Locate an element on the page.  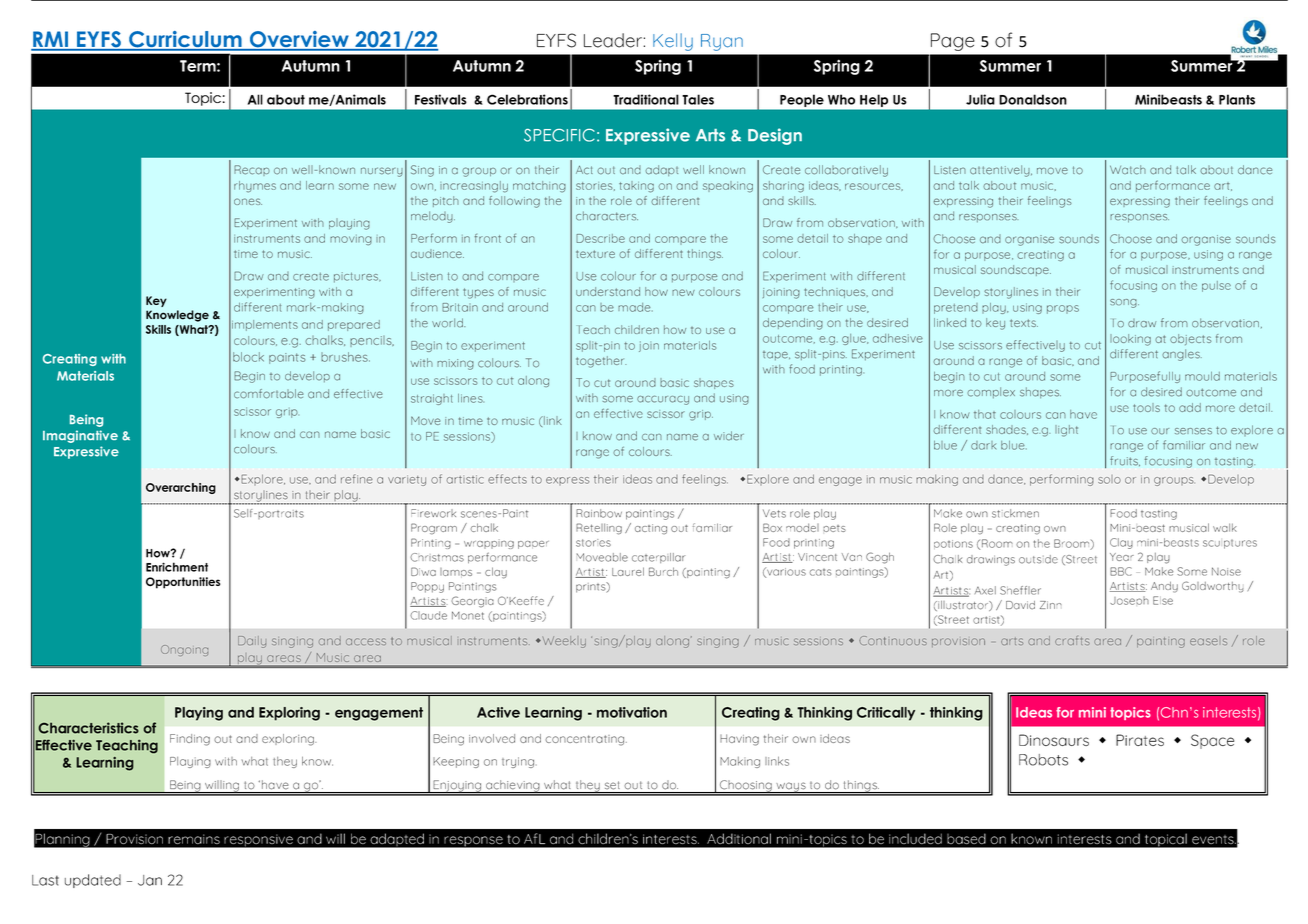
Joseph is located at coordinates (1129, 600).
